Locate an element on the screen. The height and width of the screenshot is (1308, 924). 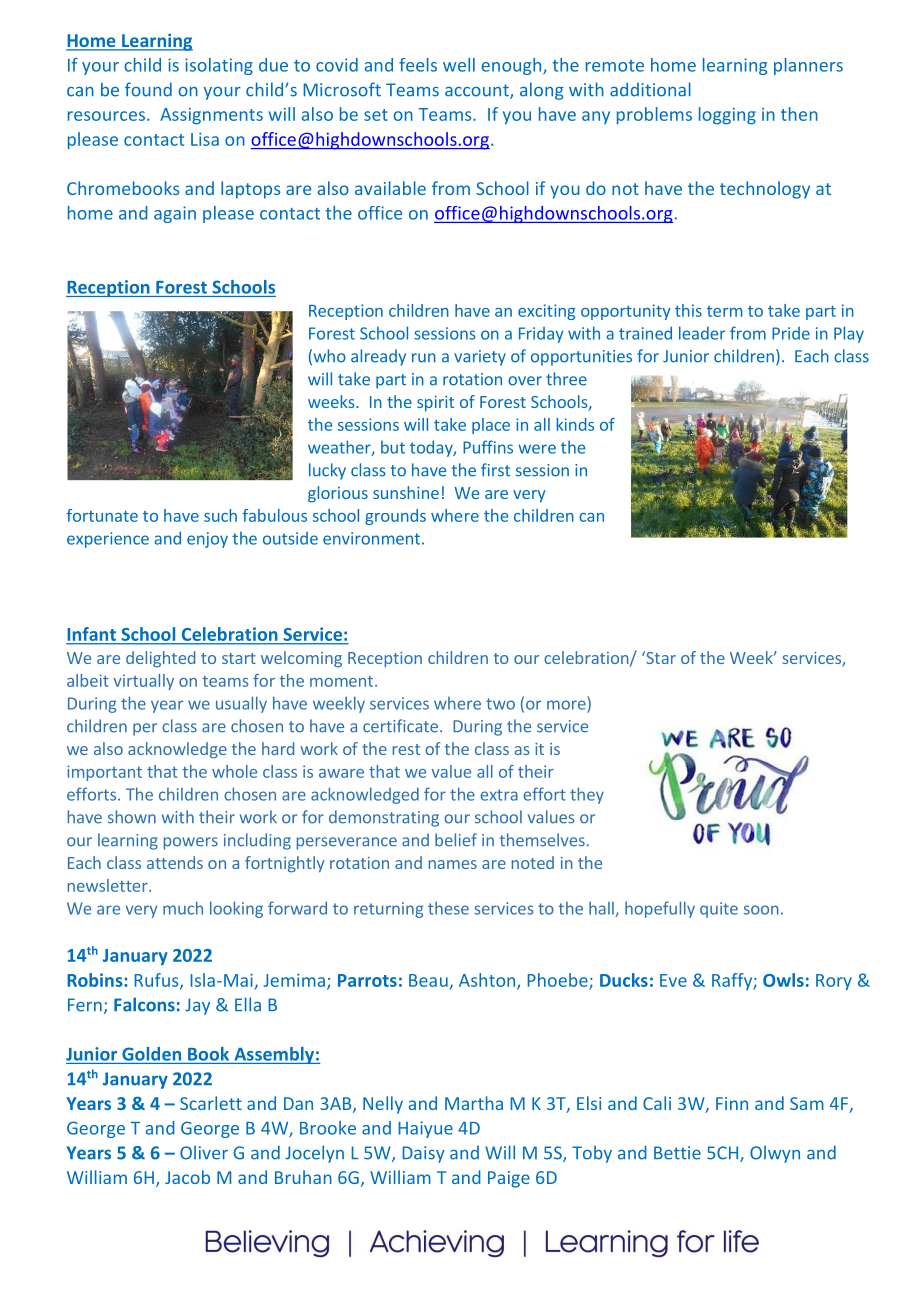
Finn is located at coordinates (732, 1103).
